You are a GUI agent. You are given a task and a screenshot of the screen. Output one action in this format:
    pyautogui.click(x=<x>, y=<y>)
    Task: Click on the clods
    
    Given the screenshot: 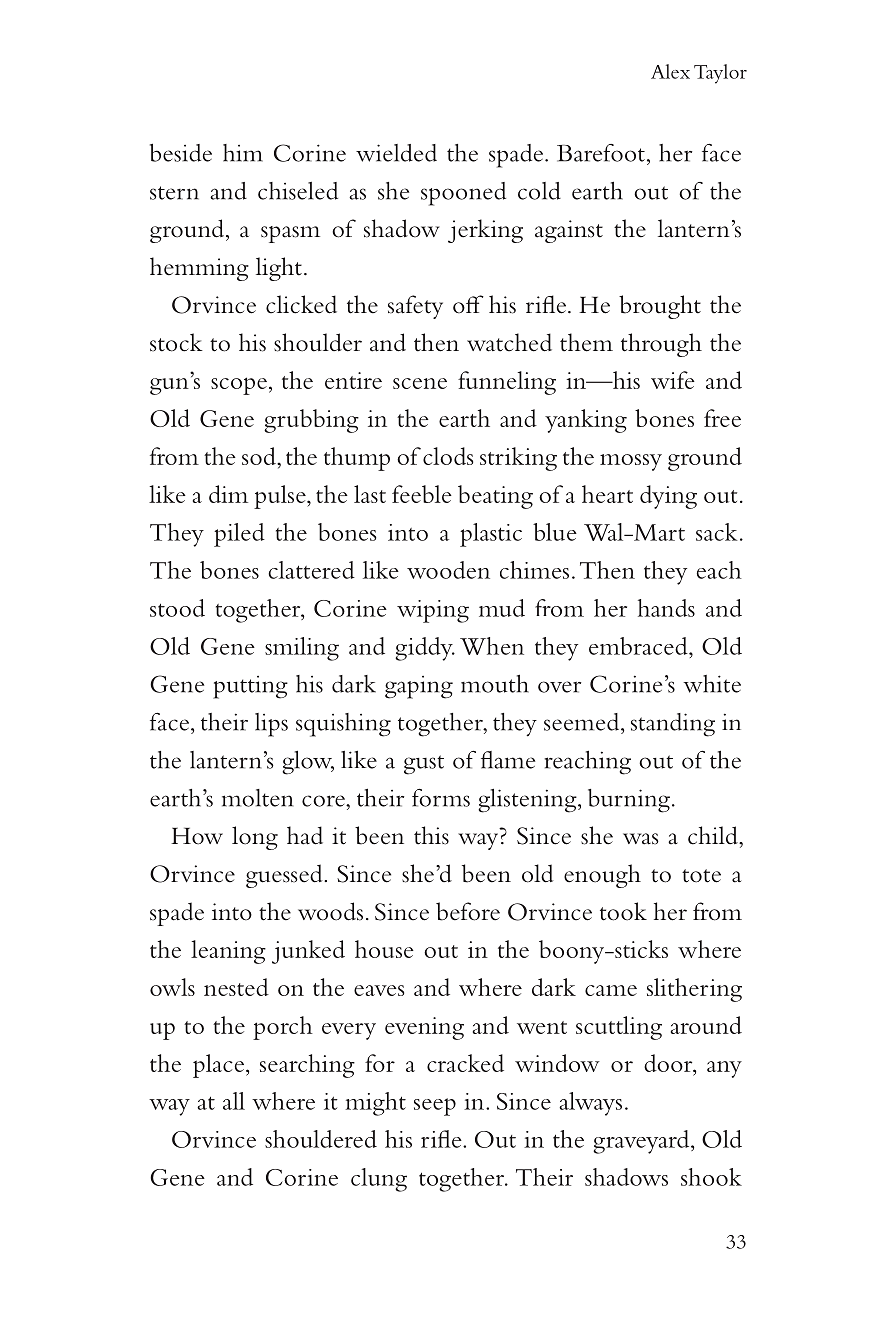 What is the action you would take?
    pyautogui.click(x=448, y=456)
